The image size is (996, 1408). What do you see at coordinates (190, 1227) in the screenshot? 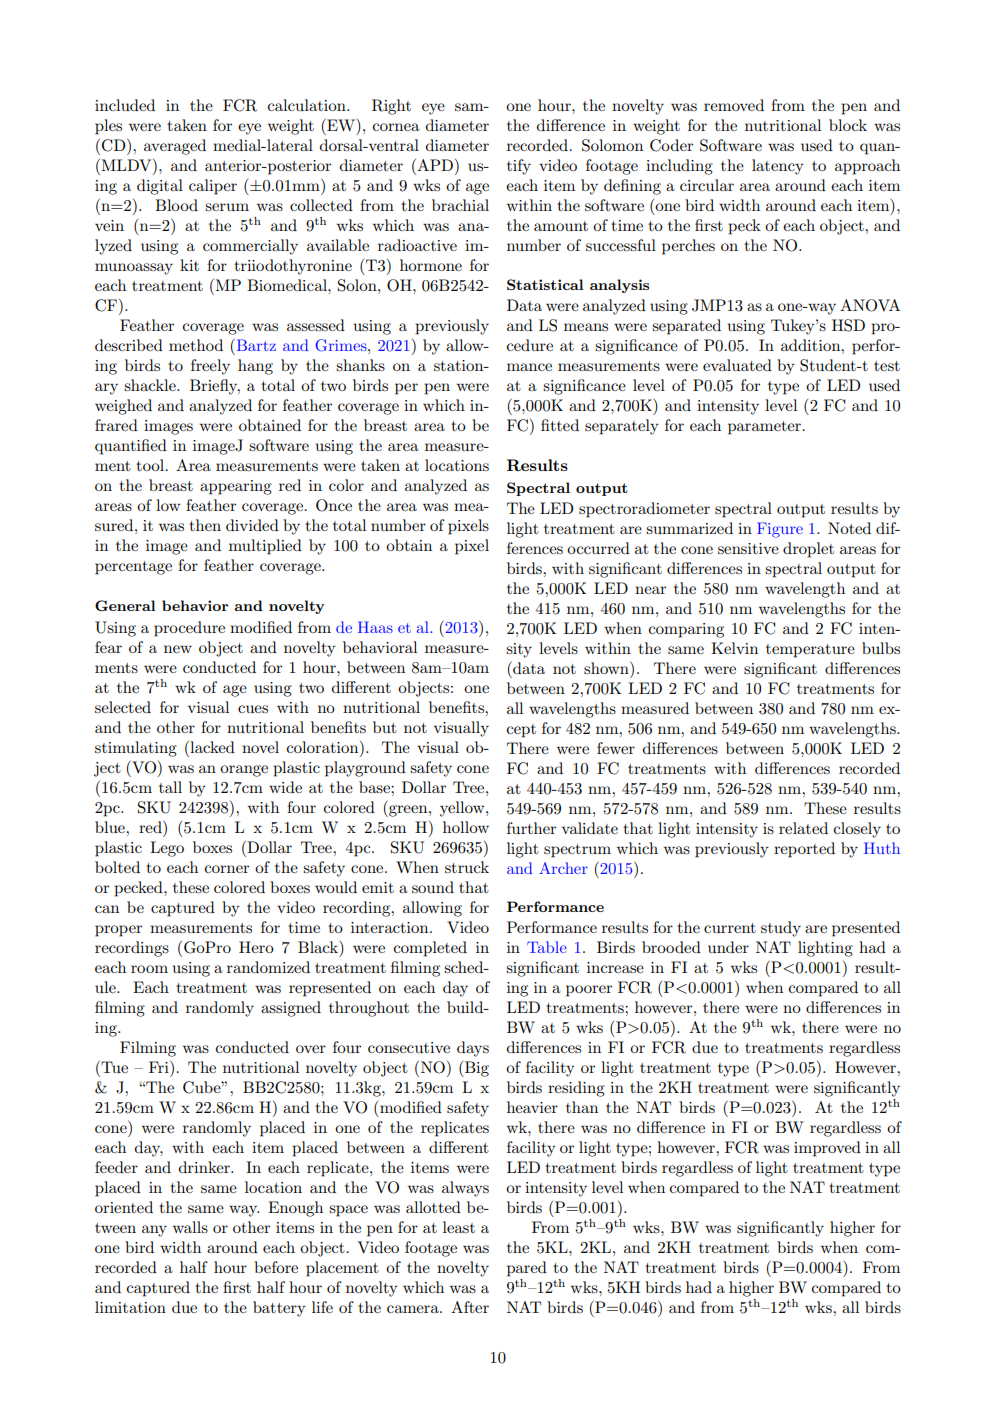
I see `walls` at bounding box center [190, 1227].
